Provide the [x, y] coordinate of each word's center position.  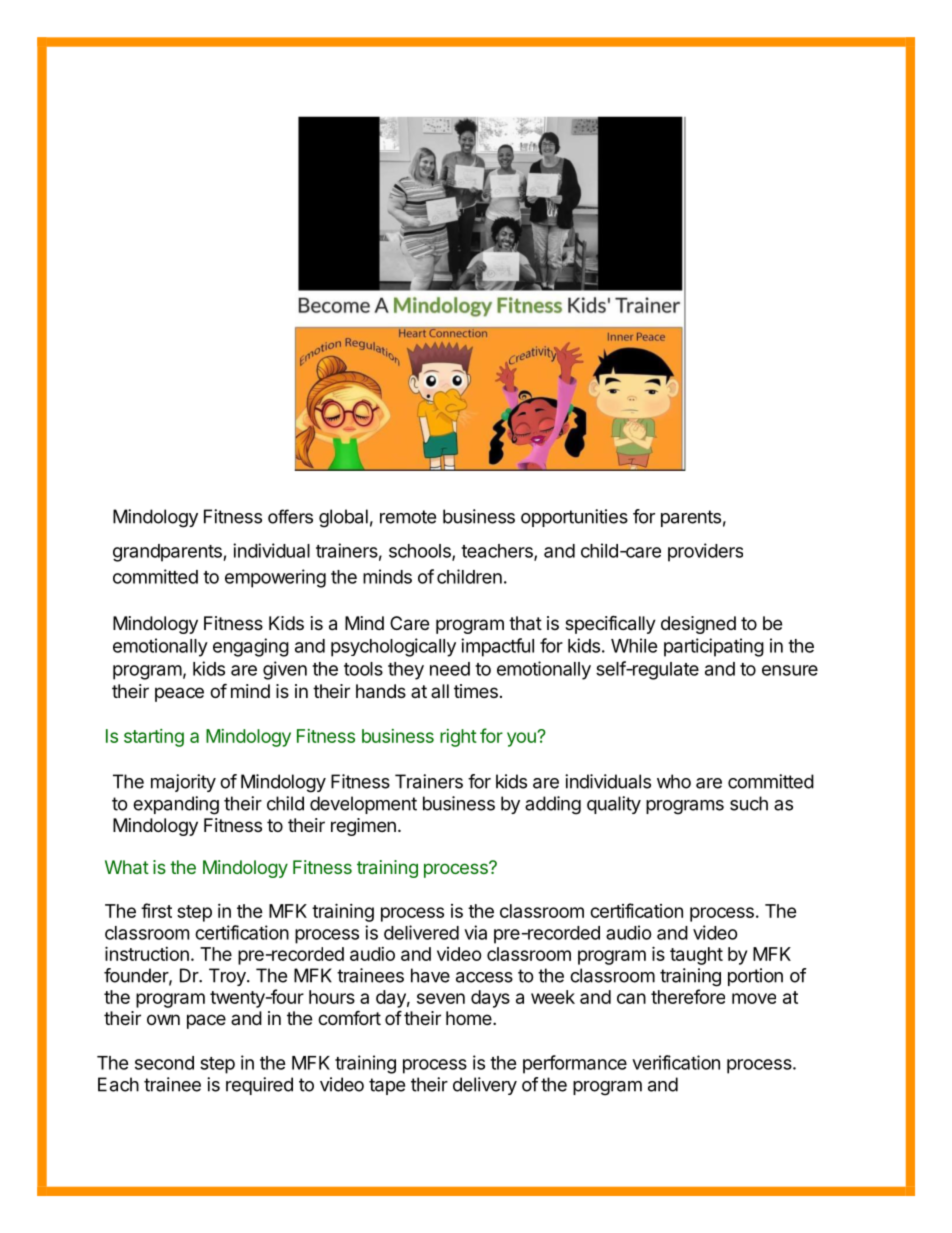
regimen [363, 827]
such [749, 803]
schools [421, 552]
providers [705, 552]
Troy [228, 977]
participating [714, 647]
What [127, 867]
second [164, 1063]
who [674, 781]
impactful [497, 647]
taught [696, 956]
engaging [251, 647]
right [458, 738]
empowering [275, 578]
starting [154, 738]
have [430, 975]
